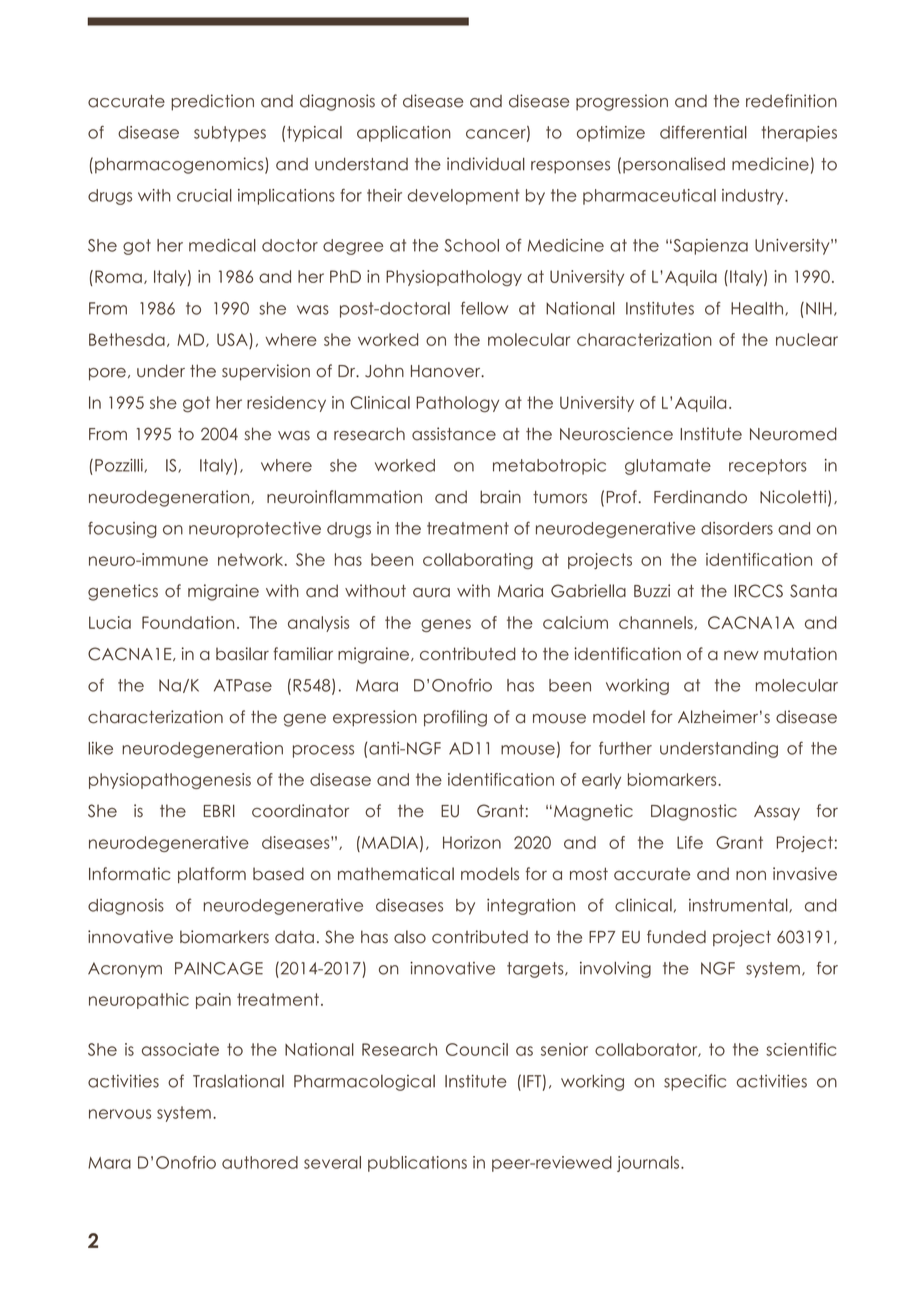  I want to click on Foundation, so click(188, 622).
